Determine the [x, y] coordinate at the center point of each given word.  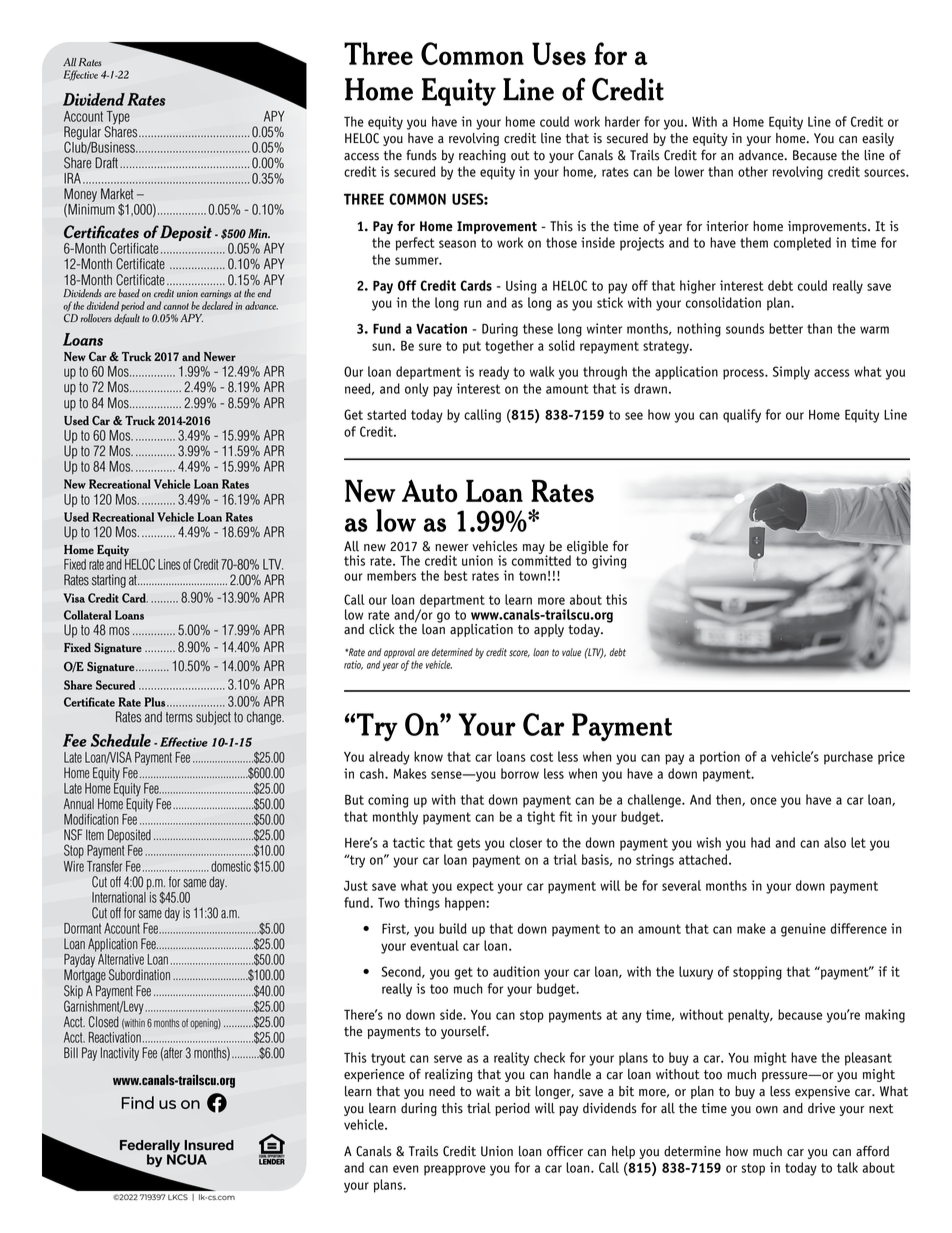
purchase [848, 758]
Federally [151, 1147]
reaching [482, 156]
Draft [106, 163]
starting [109, 581]
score [519, 653]
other [753, 171]
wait [488, 1091]
